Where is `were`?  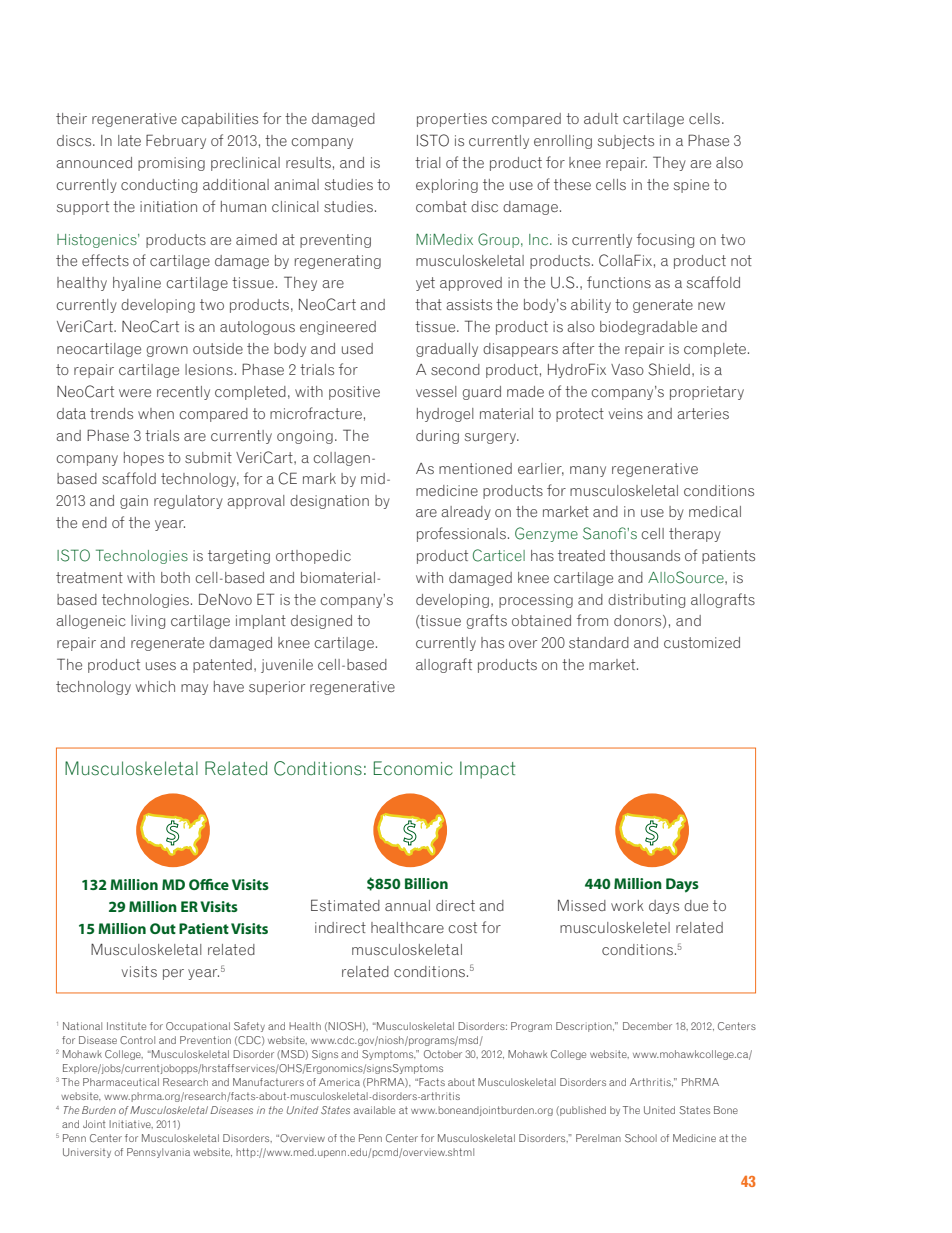 were is located at coordinates (135, 393).
